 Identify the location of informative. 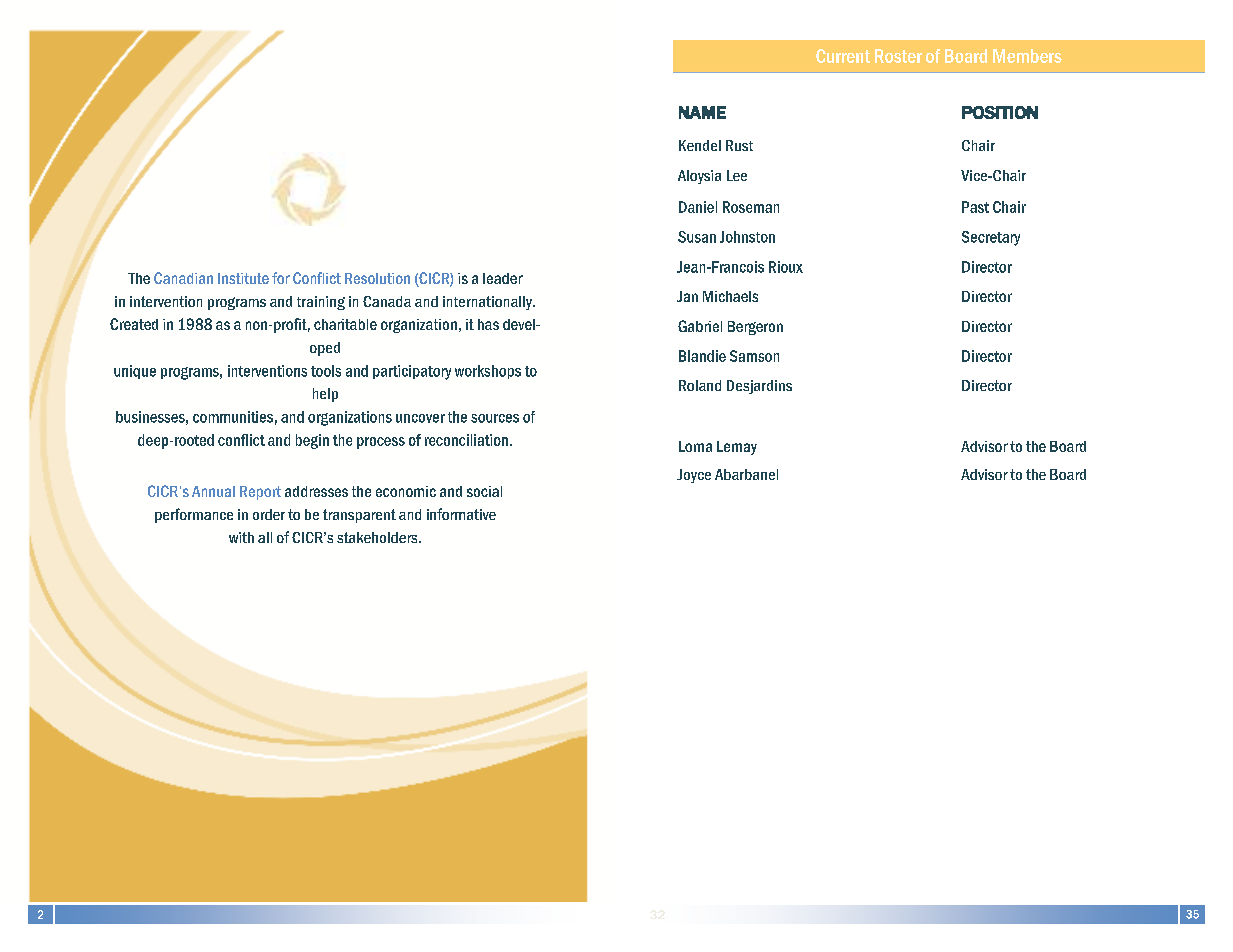
(461, 514).
